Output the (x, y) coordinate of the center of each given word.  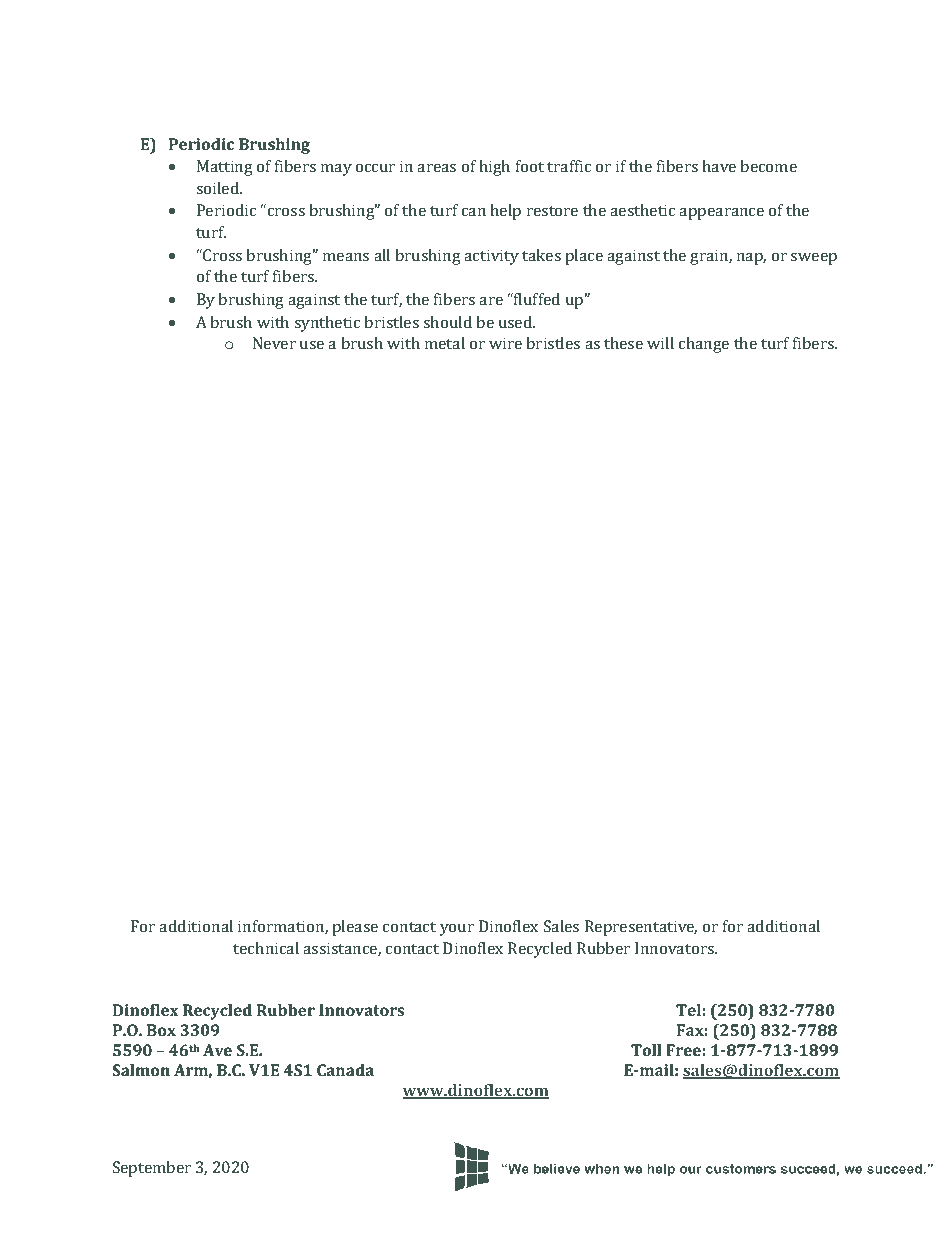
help (505, 212)
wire (505, 343)
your (457, 930)
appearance (721, 214)
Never (274, 343)
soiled (219, 188)
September (152, 1169)
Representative (641, 928)
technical (266, 948)
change (704, 345)
